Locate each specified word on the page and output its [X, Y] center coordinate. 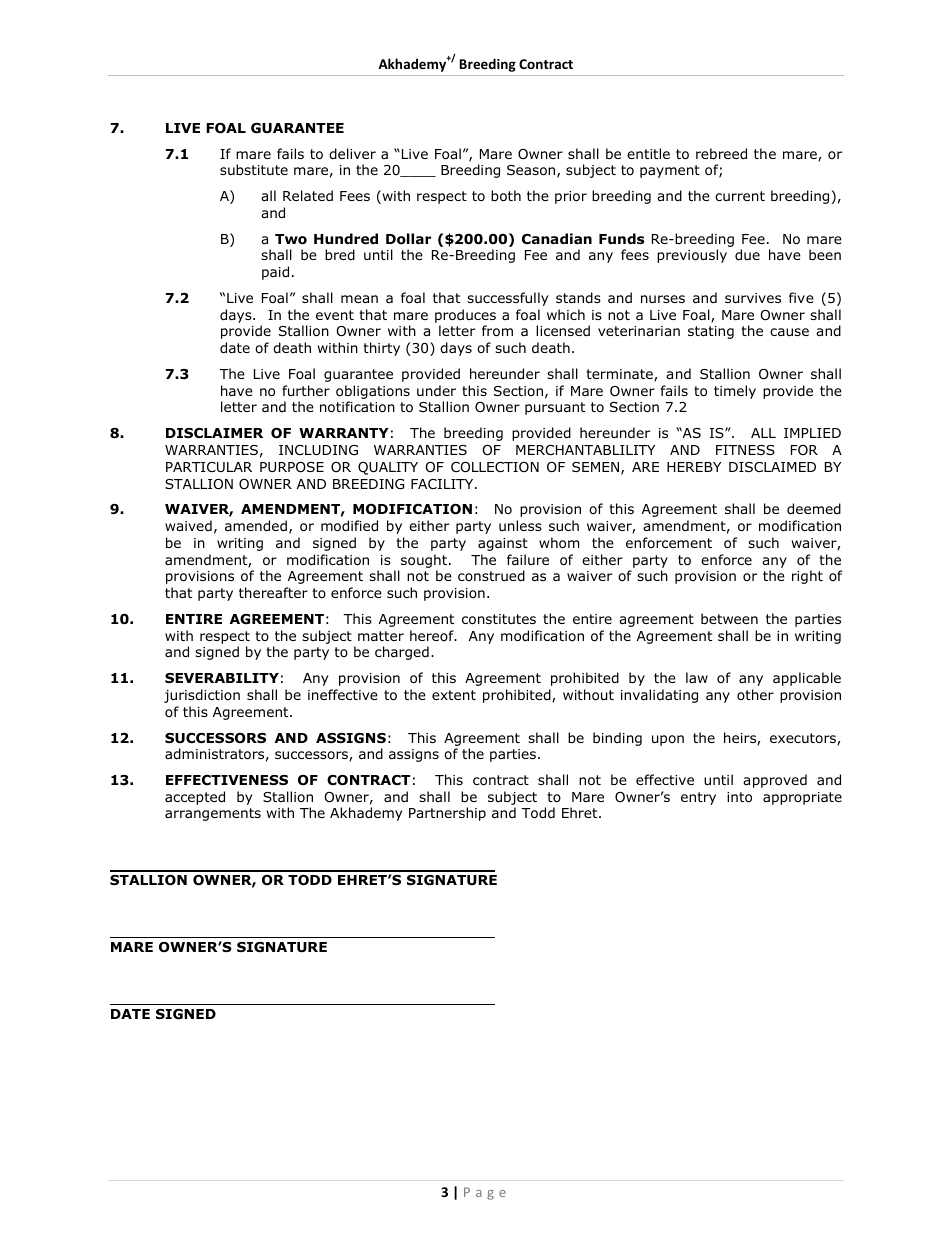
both [506, 196]
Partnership [447, 814]
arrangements [213, 814]
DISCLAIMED [772, 467]
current [740, 196]
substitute [254, 169]
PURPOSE [292, 467]
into [739, 797]
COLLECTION [495, 467]
